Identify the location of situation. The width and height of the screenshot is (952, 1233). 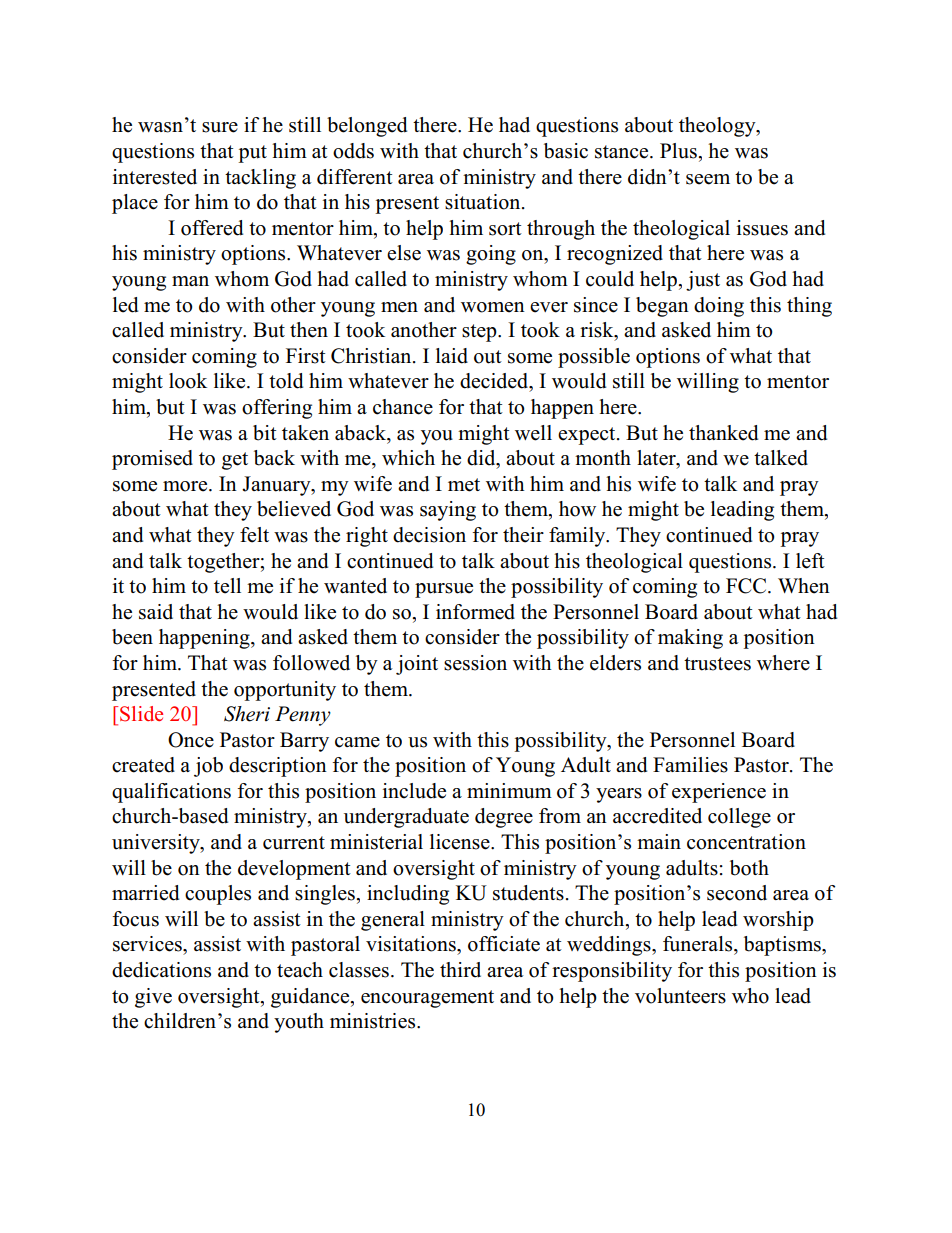
(484, 202).
